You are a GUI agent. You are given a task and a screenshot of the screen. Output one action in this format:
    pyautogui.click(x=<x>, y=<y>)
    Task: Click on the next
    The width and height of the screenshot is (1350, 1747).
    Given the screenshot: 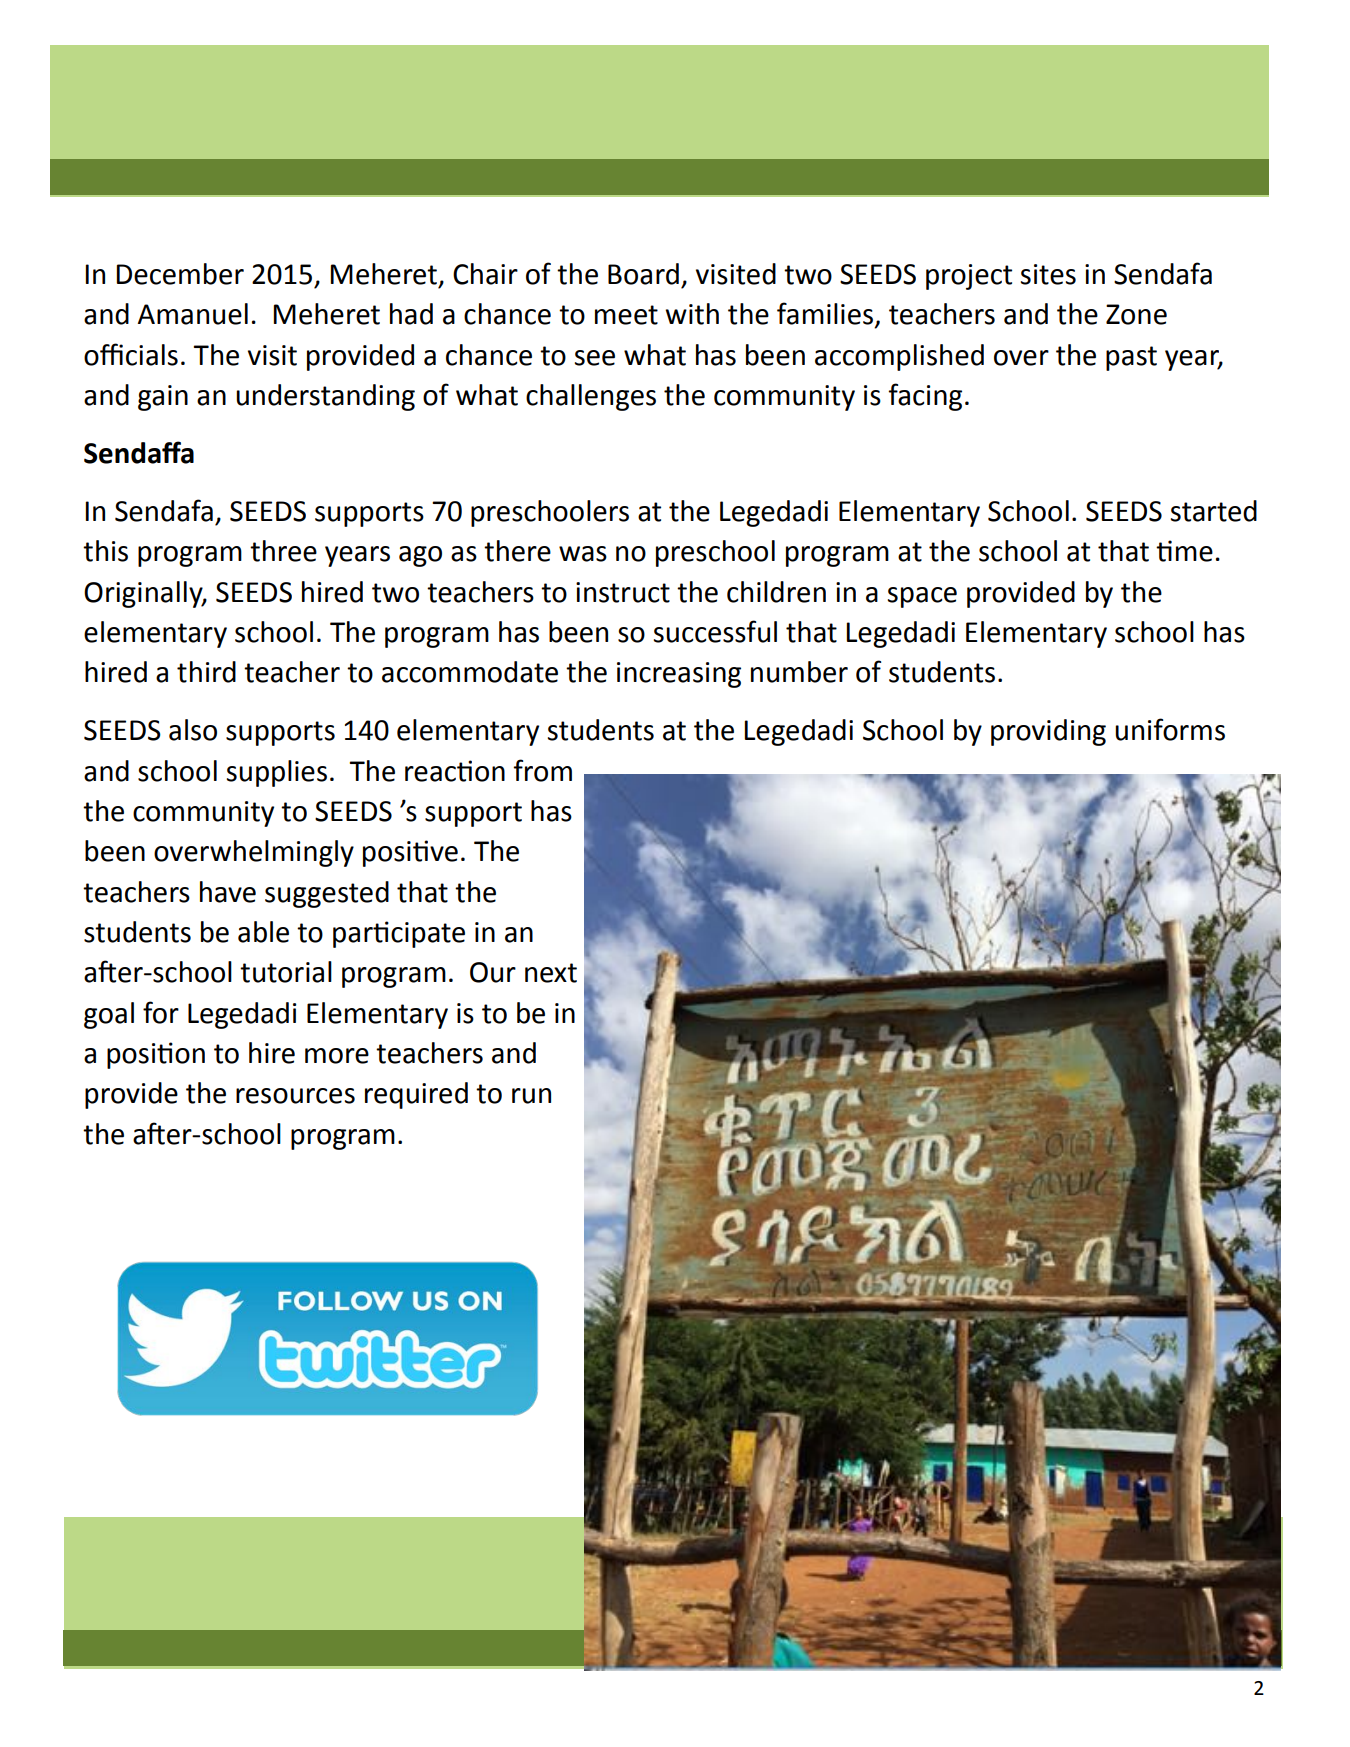 What is the action you would take?
    pyautogui.click(x=551, y=973)
